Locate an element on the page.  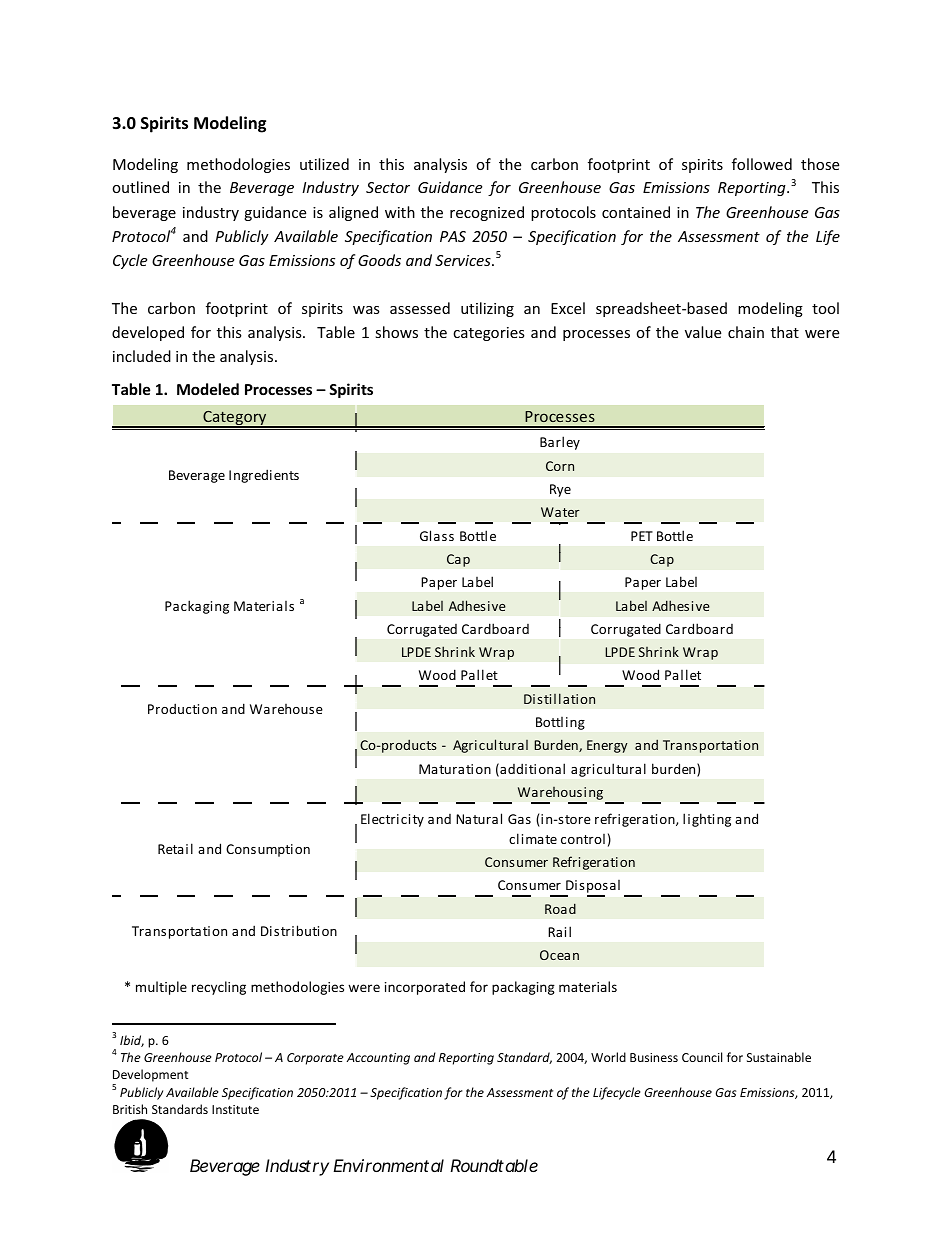
recognized is located at coordinates (487, 213).
